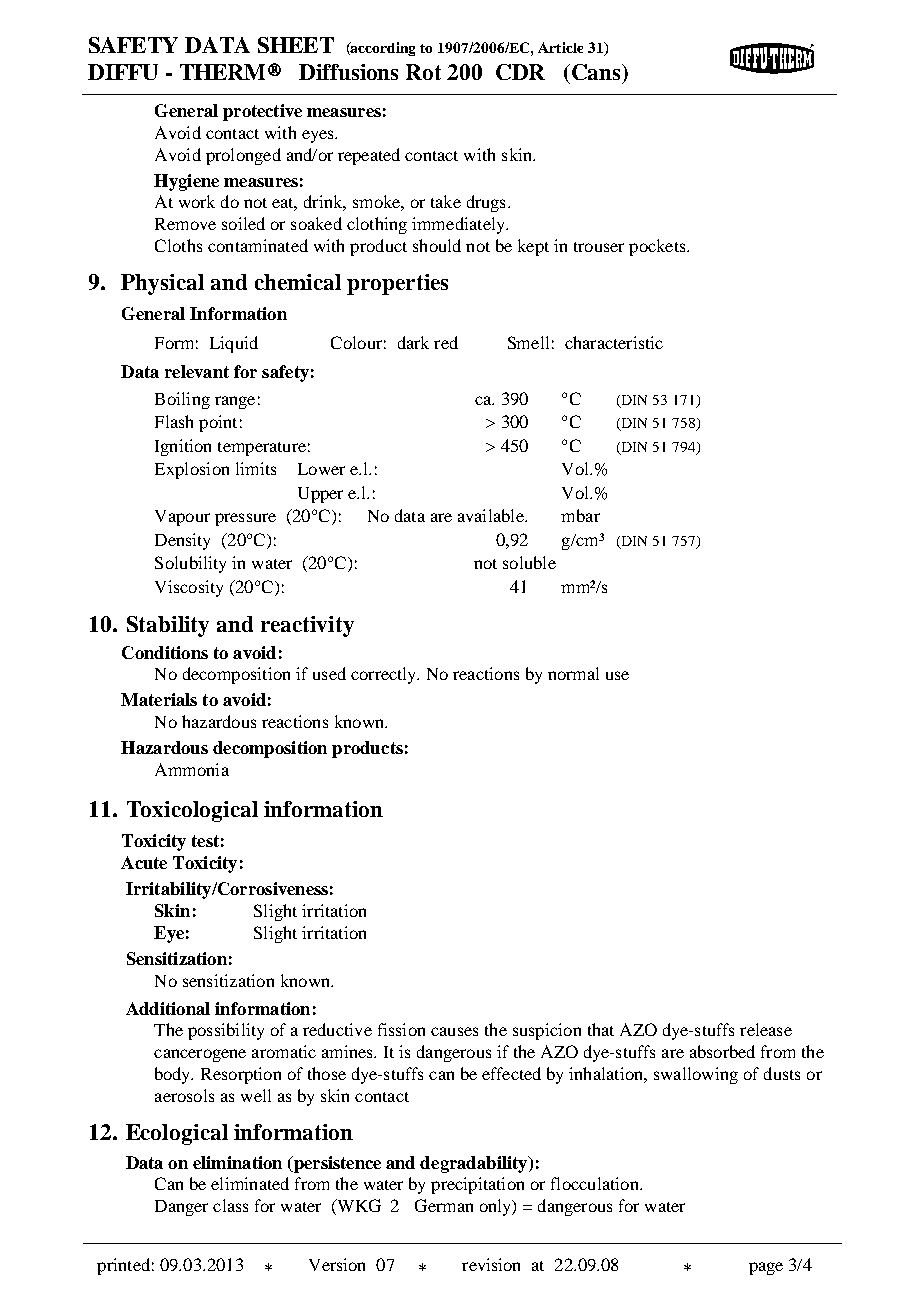 The width and height of the screenshot is (924, 1308). I want to click on pressure, so click(245, 519).
